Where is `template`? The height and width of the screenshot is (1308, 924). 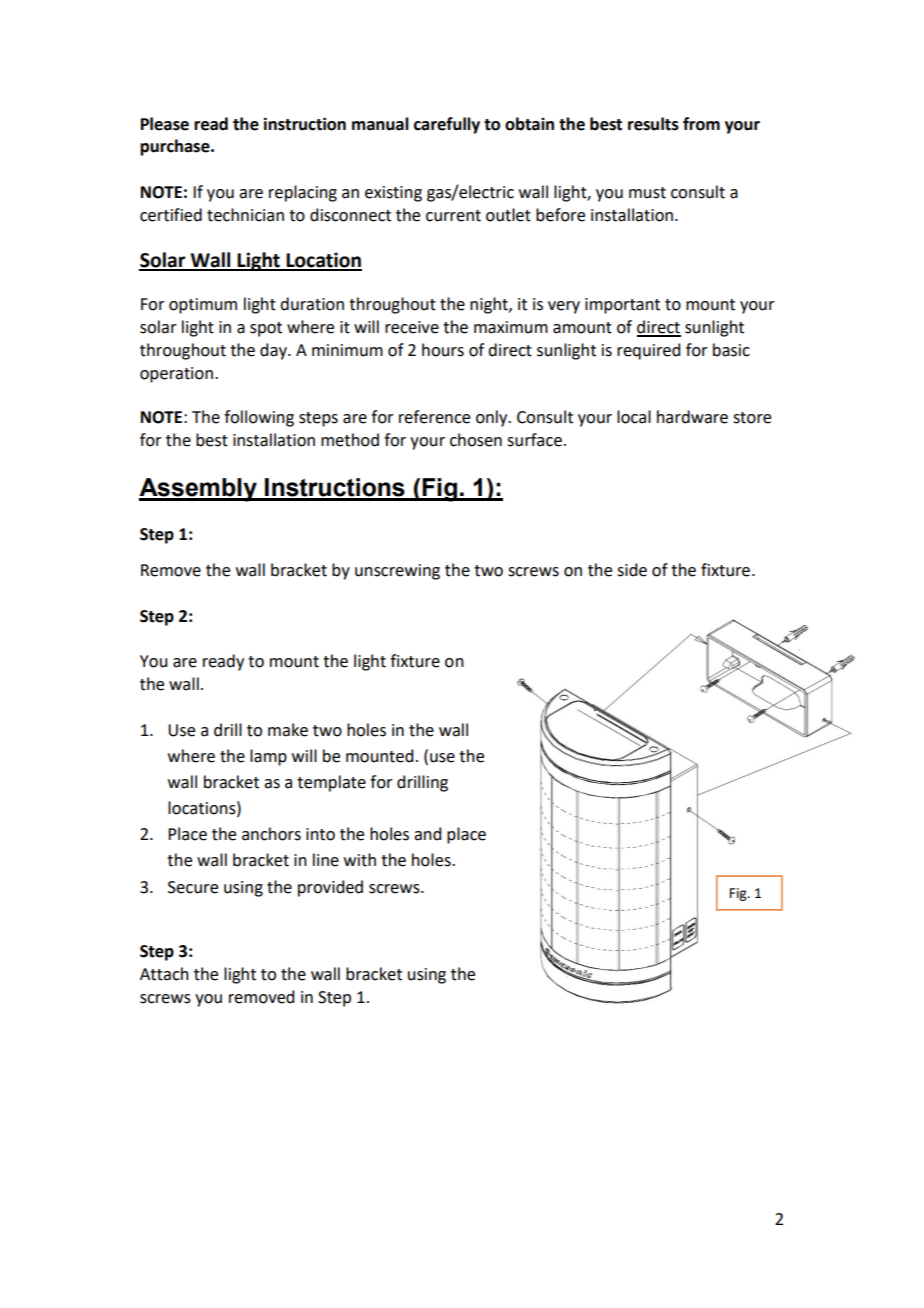
template is located at coordinates (331, 783).
